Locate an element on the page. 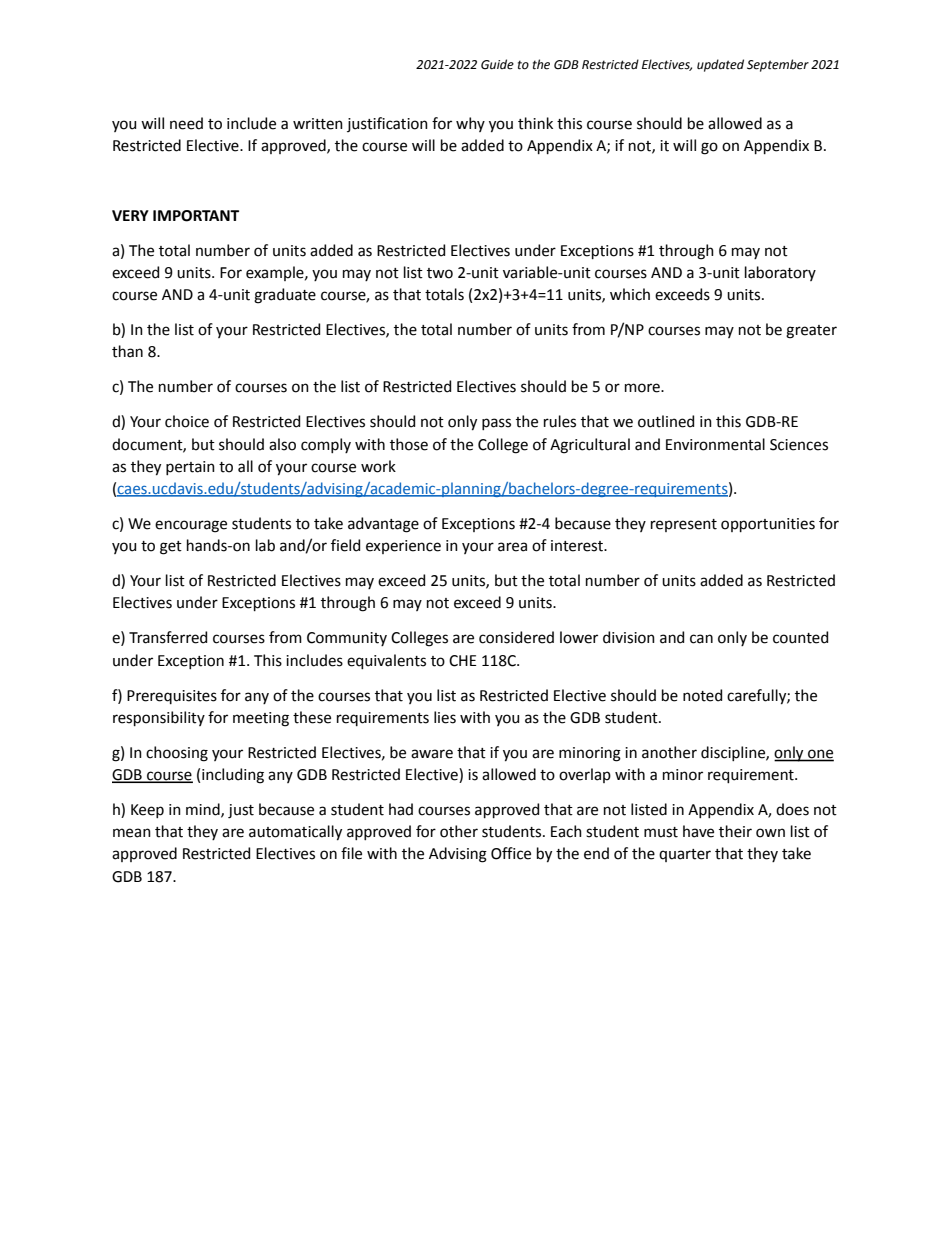 Image resolution: width=952 pixels, height=1233 pixels. need is located at coordinates (186, 123).
